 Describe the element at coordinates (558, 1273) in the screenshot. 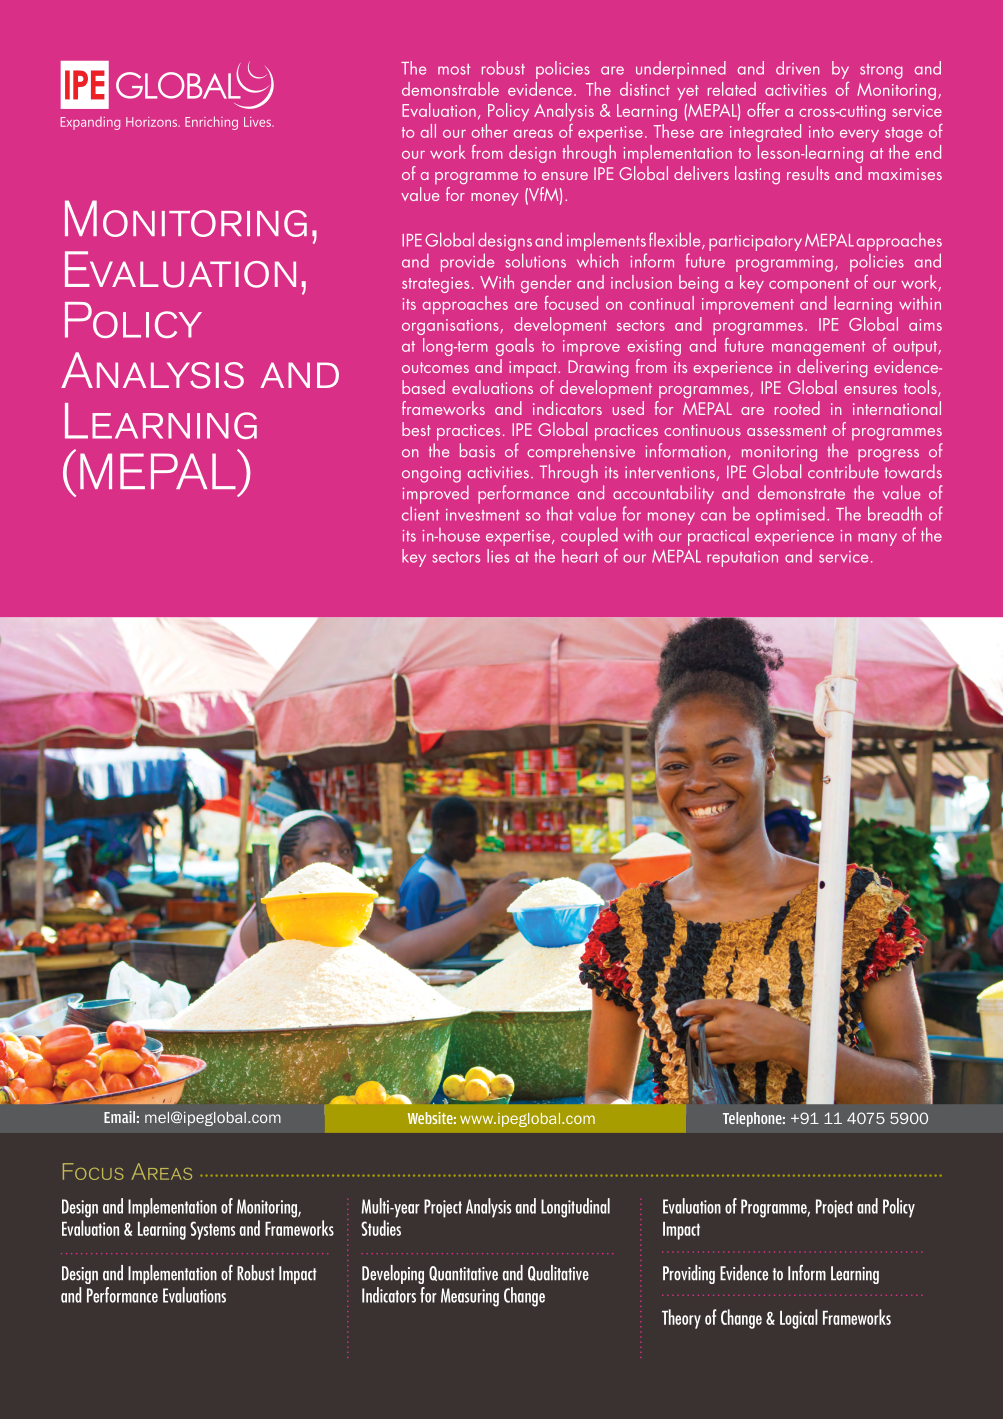

I see `Qualitative` at that location.
